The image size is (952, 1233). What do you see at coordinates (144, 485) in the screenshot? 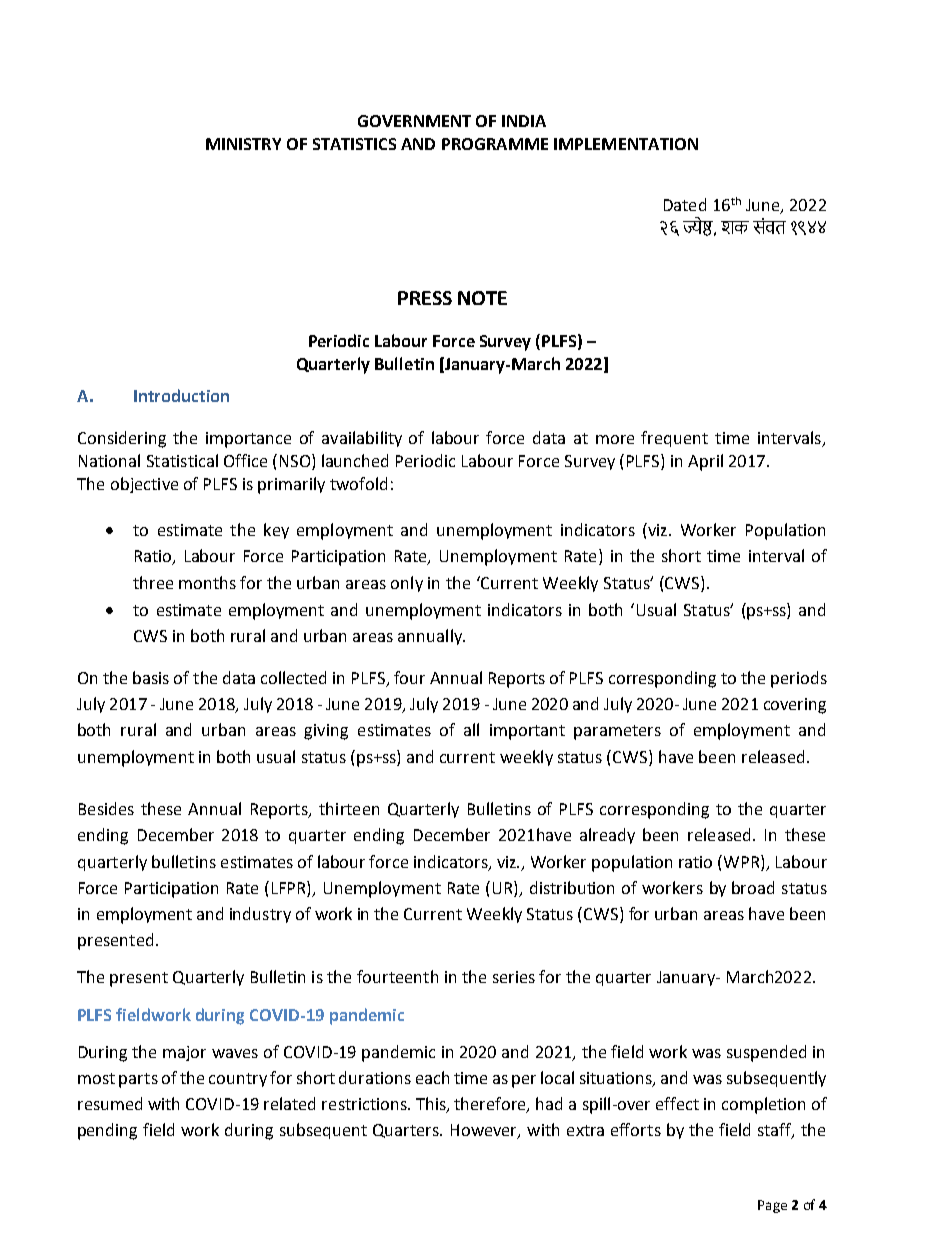
I see `objective` at bounding box center [144, 485].
